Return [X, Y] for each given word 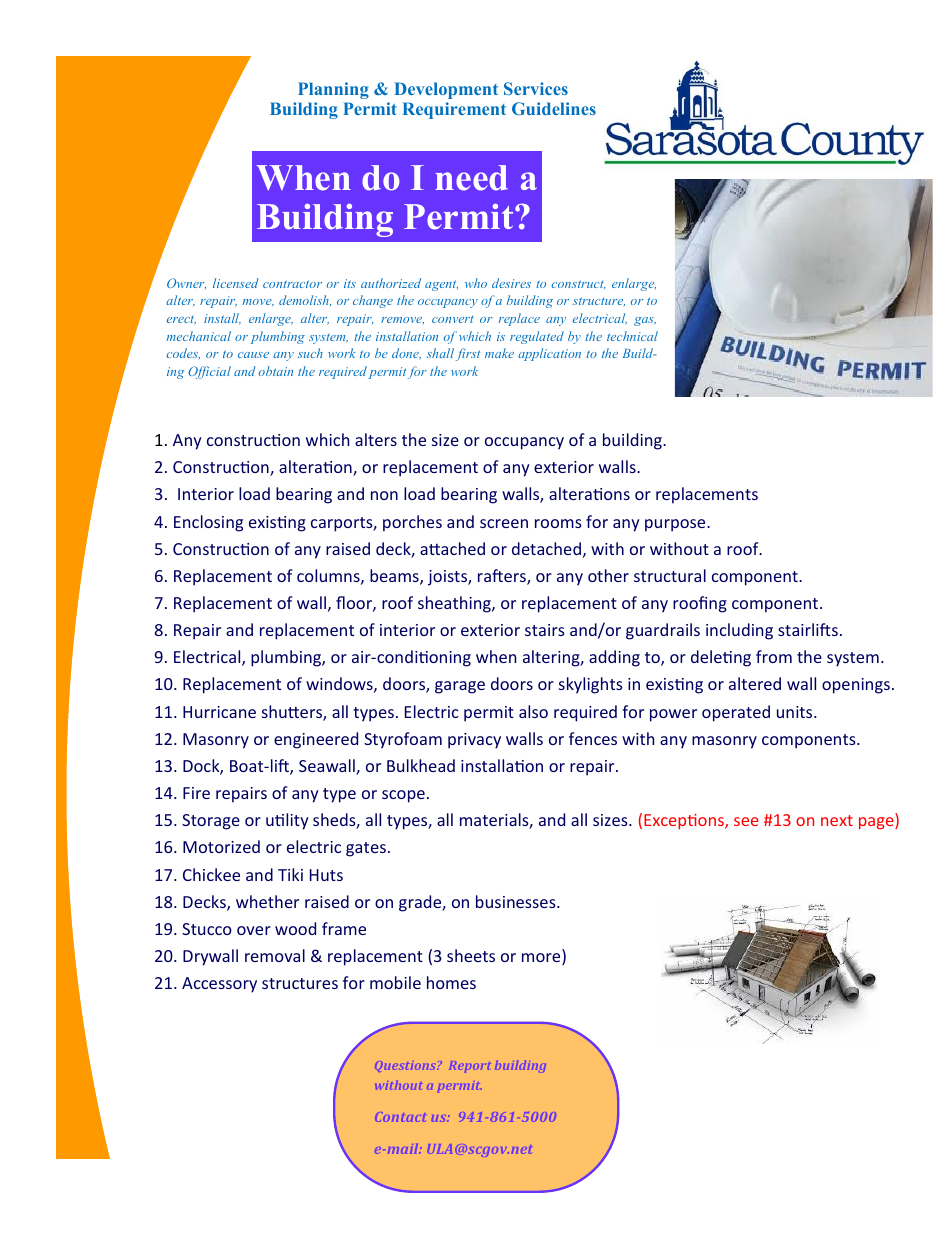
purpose [676, 525]
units [796, 712]
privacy [474, 741]
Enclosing [208, 523]
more [542, 959]
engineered [316, 740]
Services [536, 88]
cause [253, 355]
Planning [333, 90]
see [746, 821]
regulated [537, 337]
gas [645, 321]
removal [275, 955]
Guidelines [554, 108]
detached [546, 548]
